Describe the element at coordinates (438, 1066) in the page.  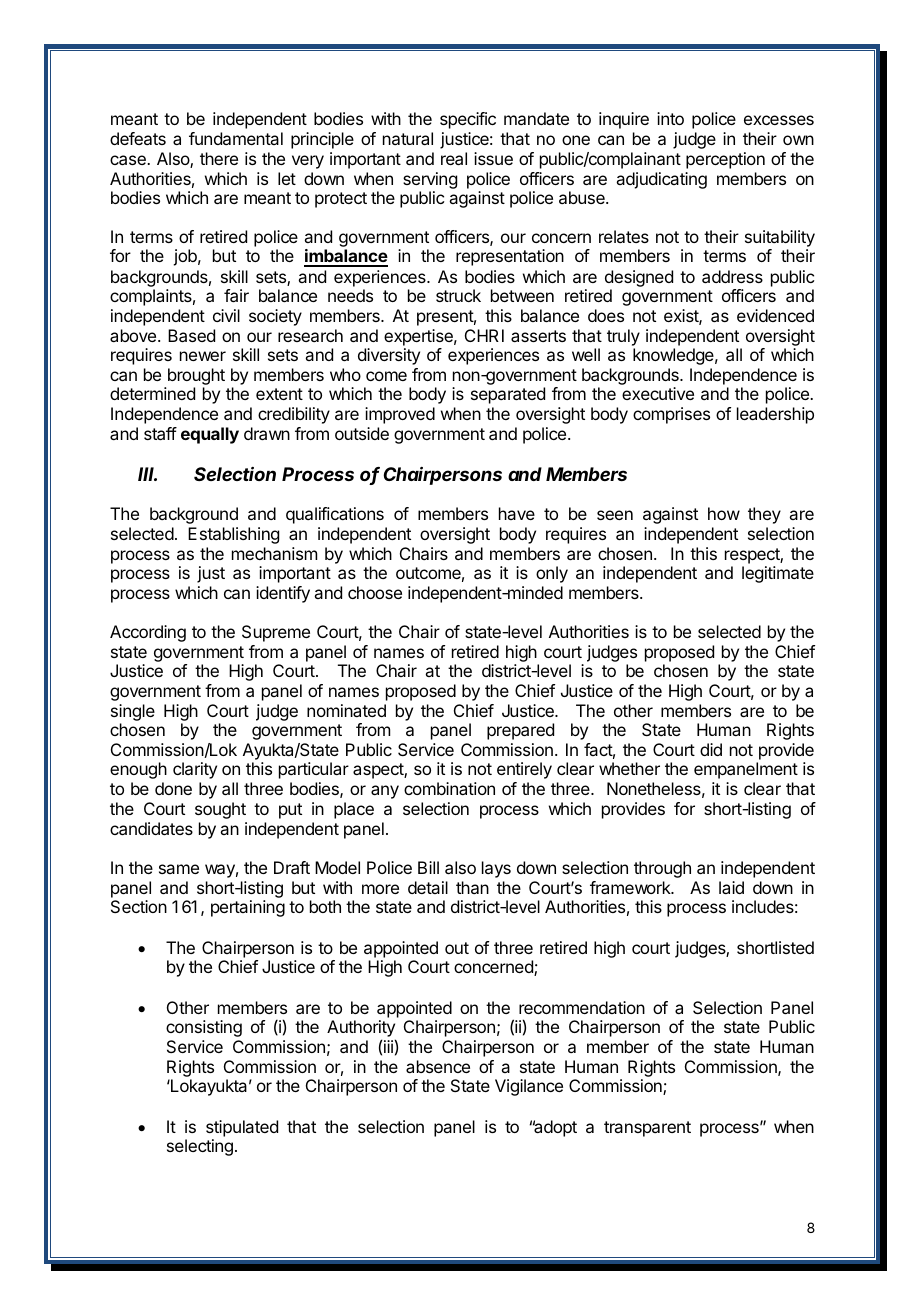
I see `absence` at that location.
